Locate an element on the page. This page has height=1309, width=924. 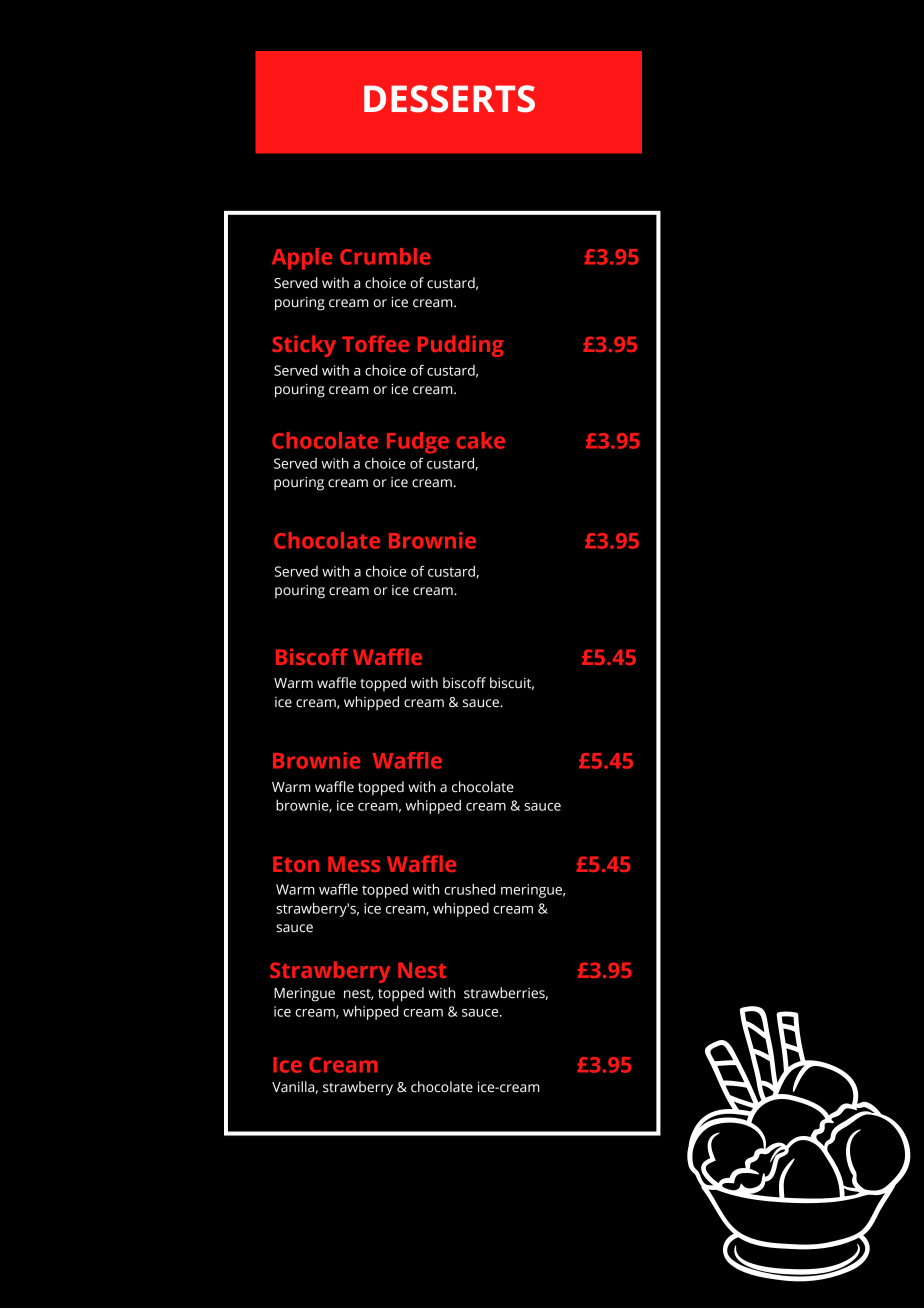
Mess is located at coordinates (354, 864).
